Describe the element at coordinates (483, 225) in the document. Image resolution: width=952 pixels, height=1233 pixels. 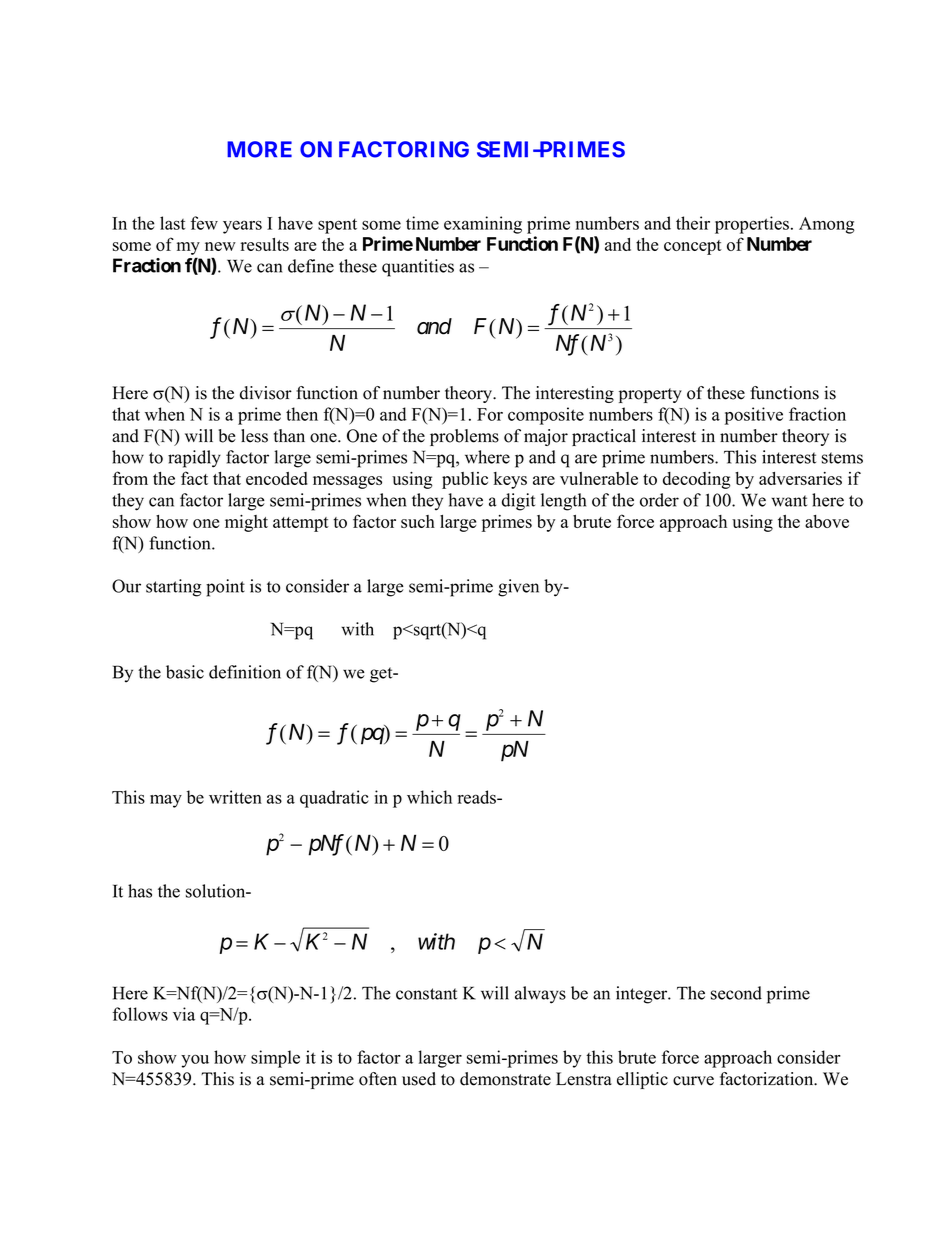
I see `examining` at that location.
